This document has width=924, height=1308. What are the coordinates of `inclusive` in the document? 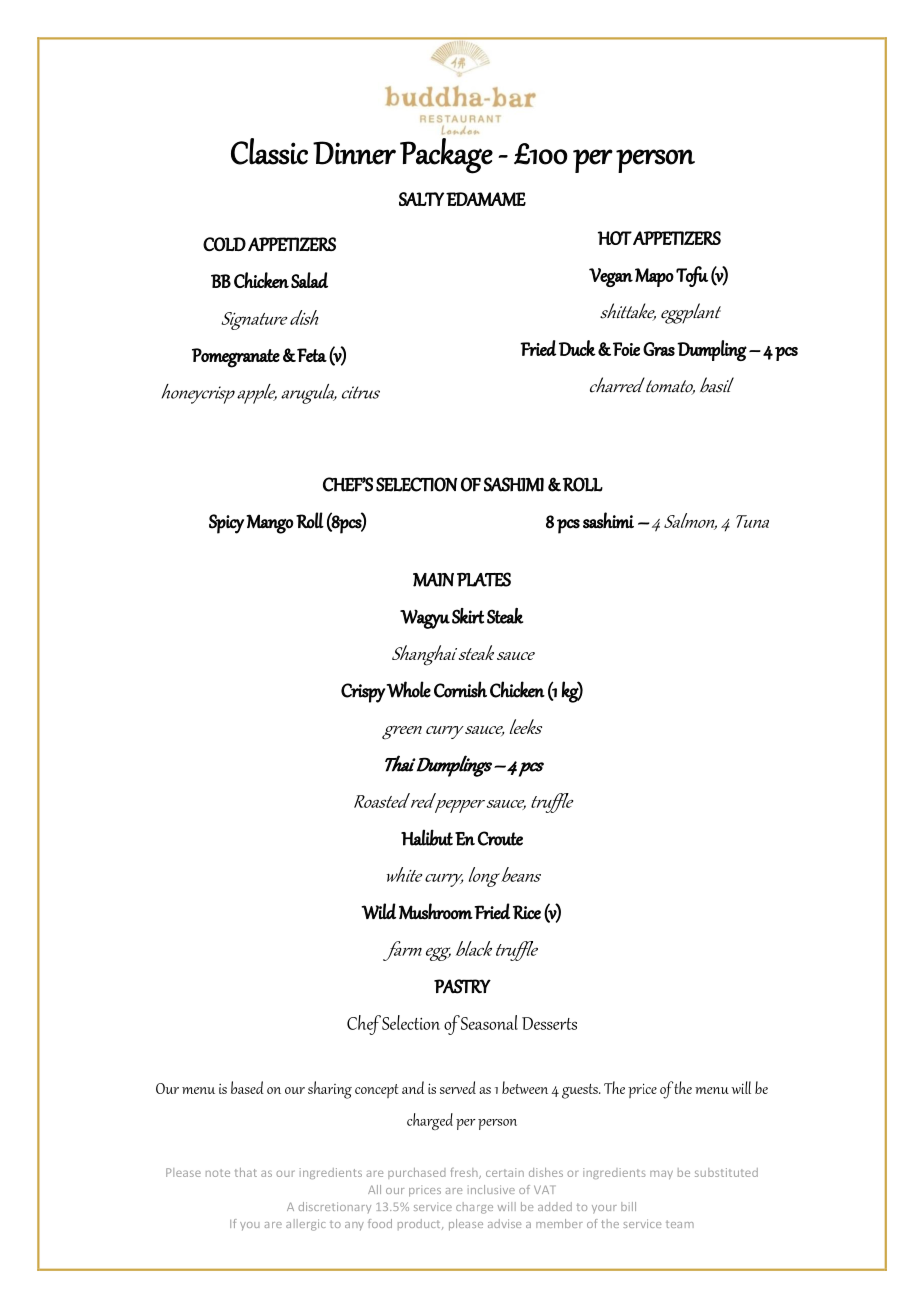 It's located at (491, 1189).
